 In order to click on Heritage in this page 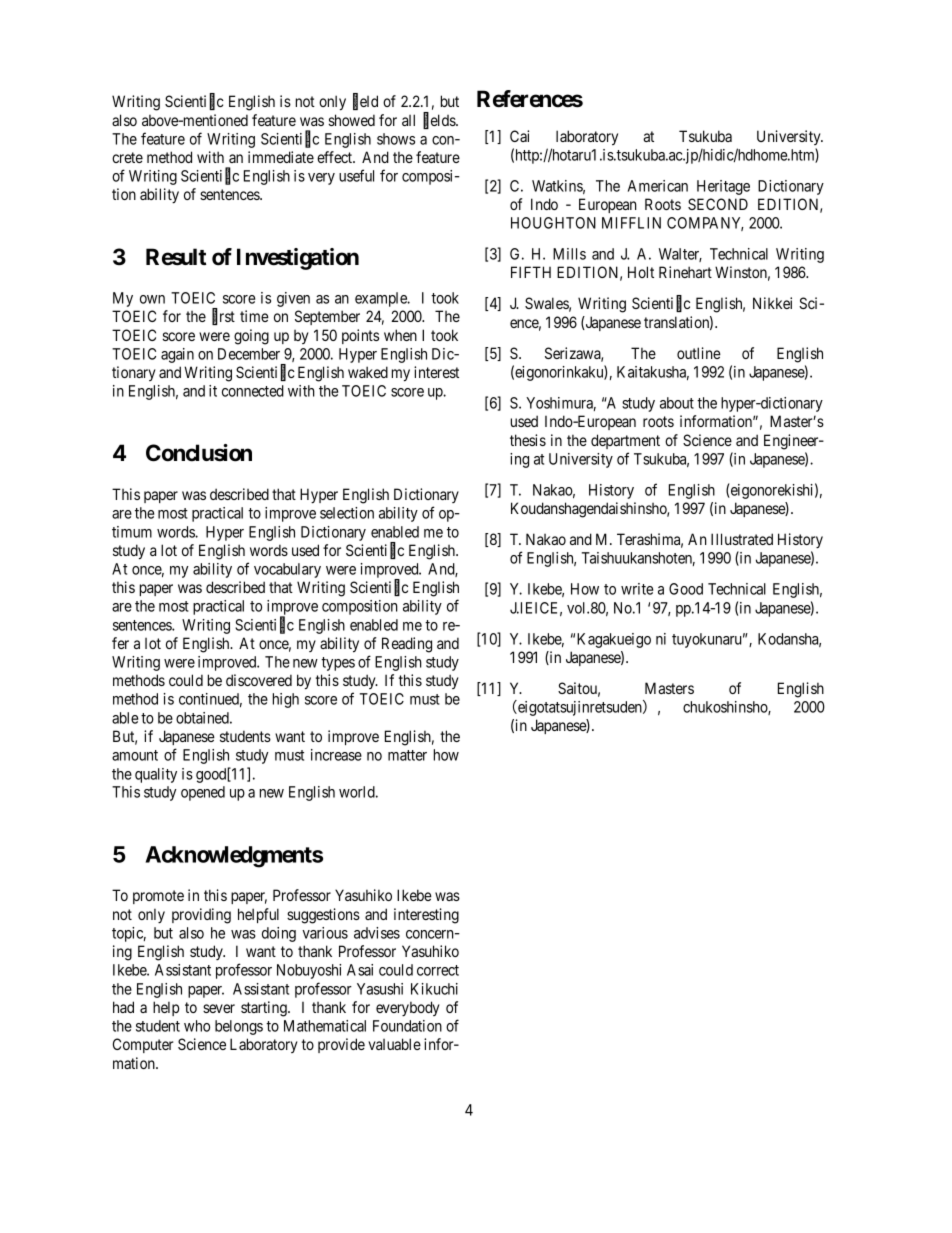, I will do `click(723, 187)`.
